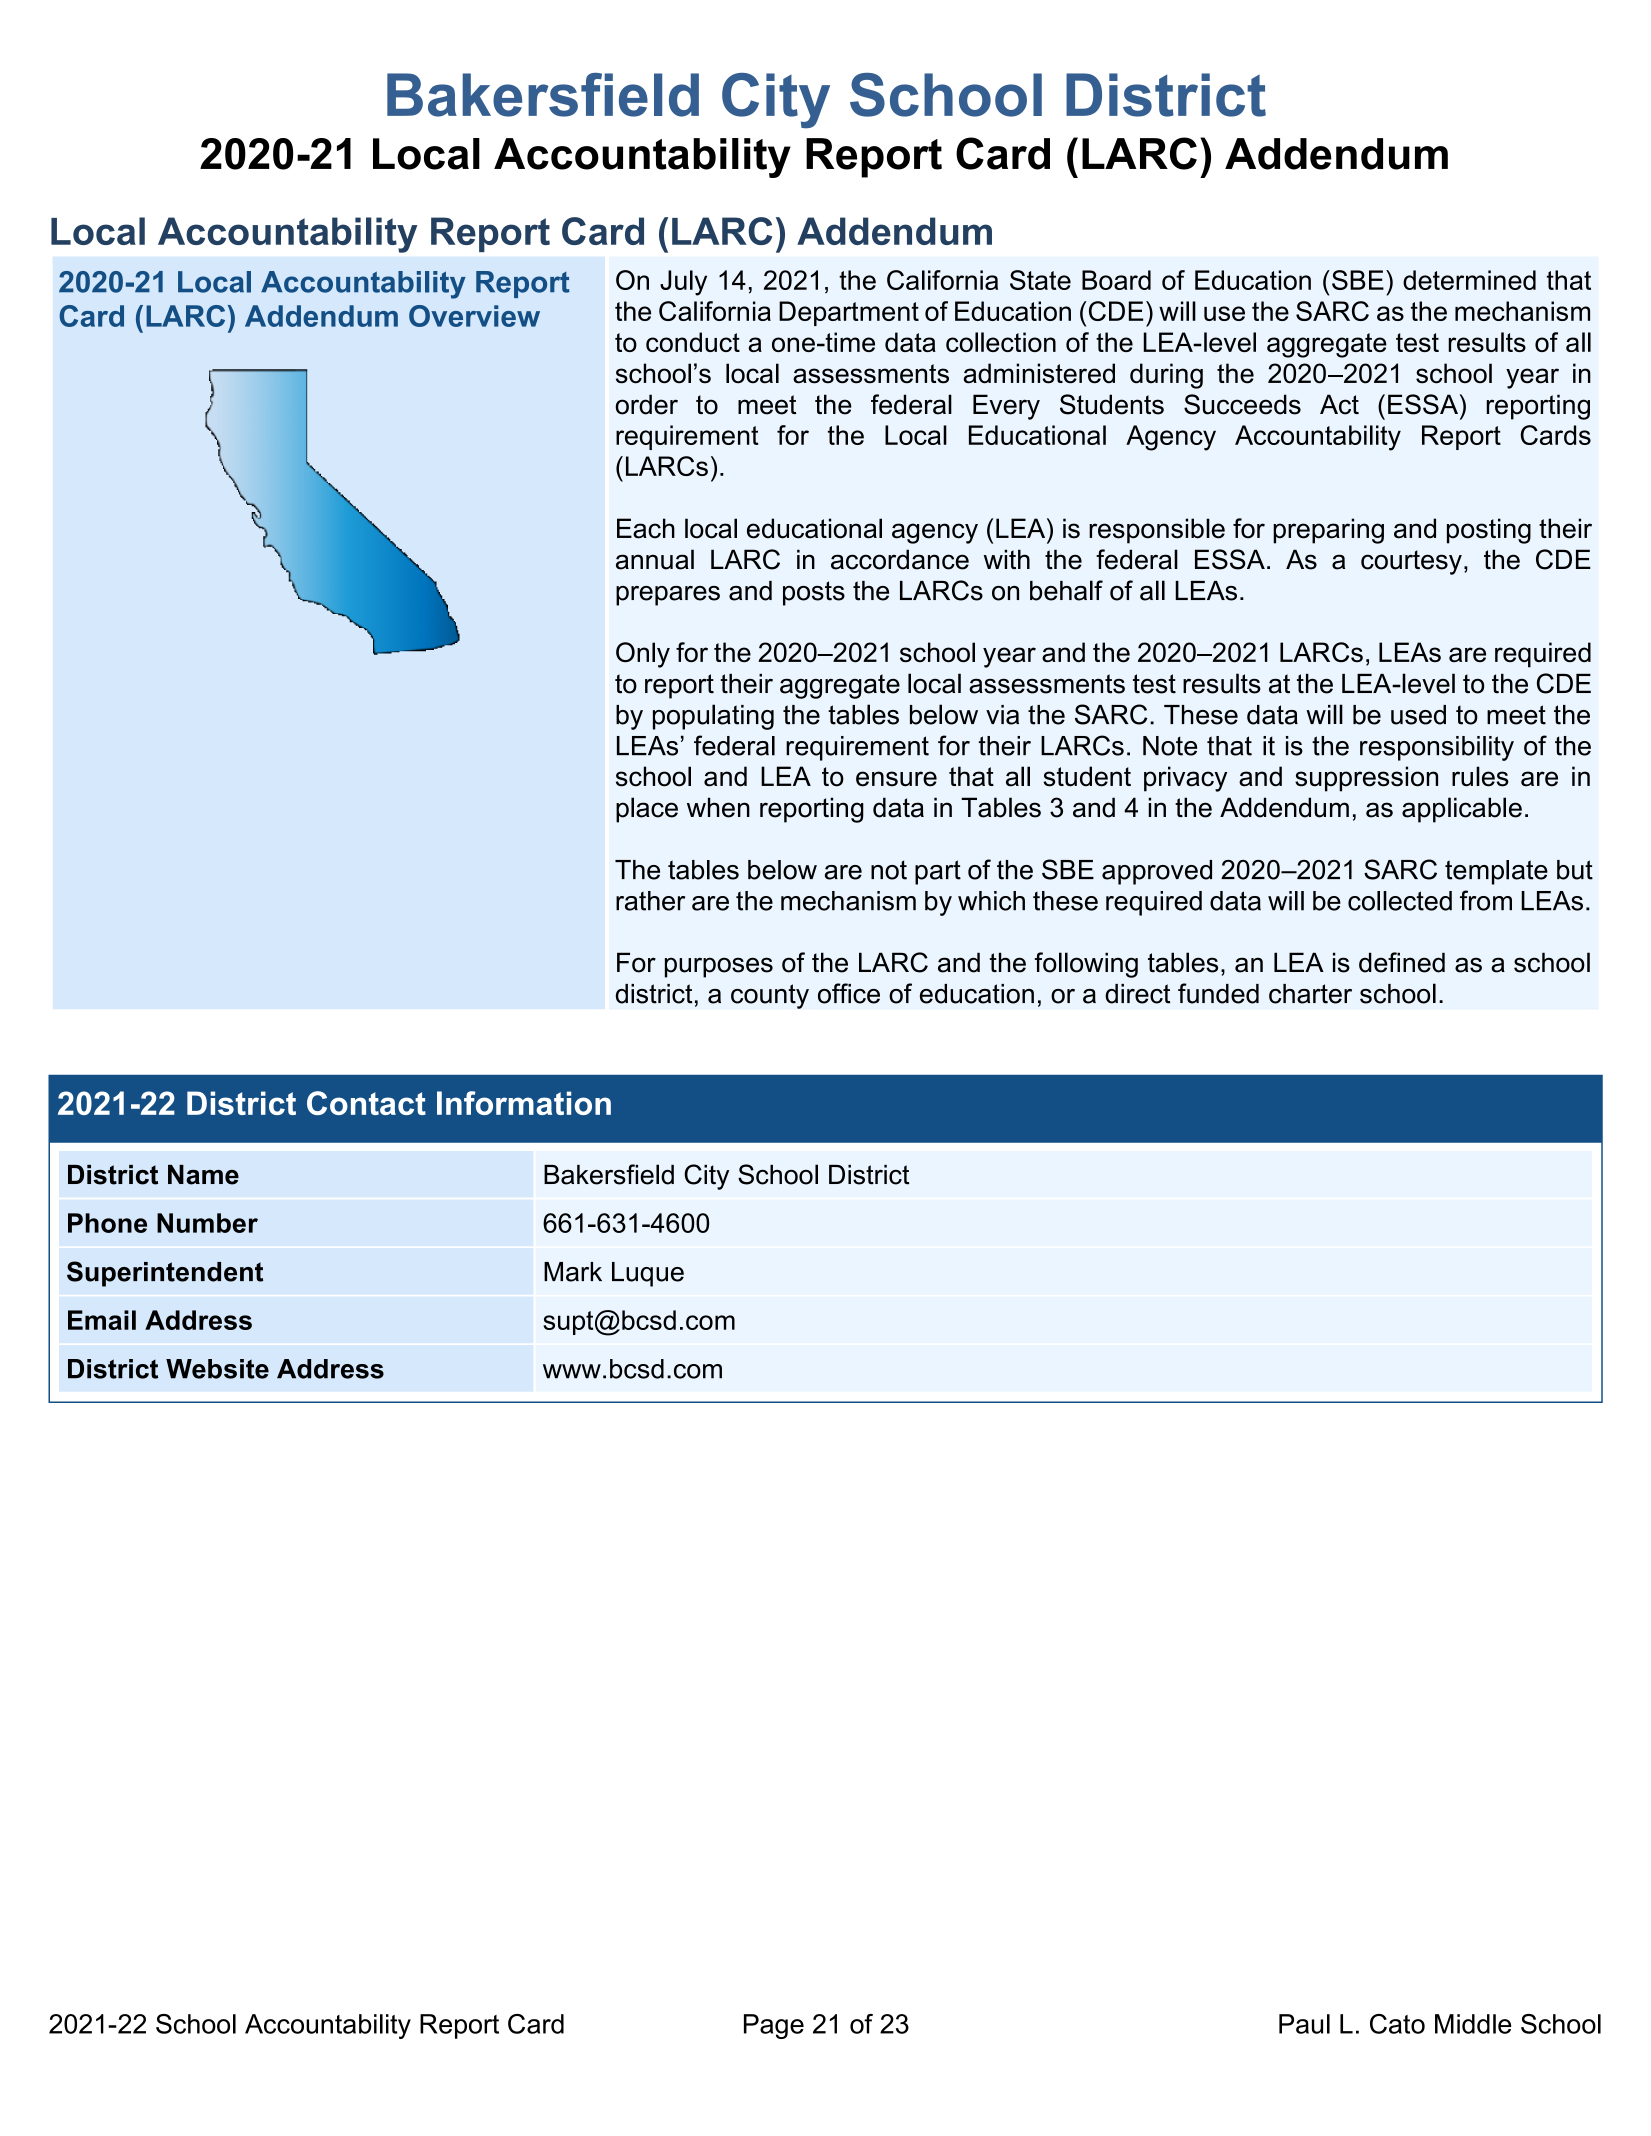  Describe the element at coordinates (573, 1272) in the document. I see `Mark` at that location.
